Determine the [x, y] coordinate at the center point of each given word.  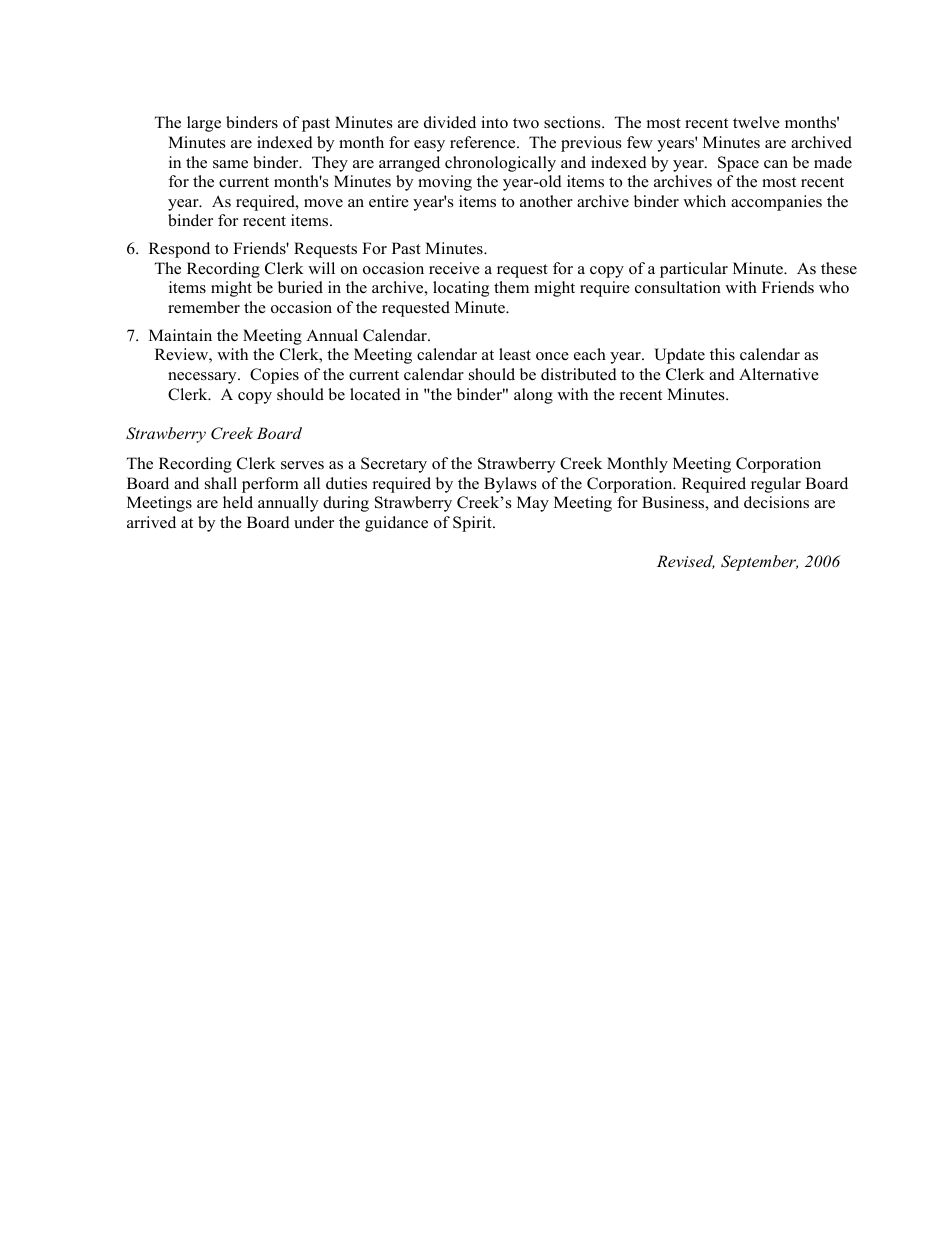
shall [221, 483]
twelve [756, 122]
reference [484, 142]
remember [204, 307]
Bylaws [510, 485]
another [546, 201]
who [834, 287]
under [314, 522]
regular [776, 485]
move [323, 203]
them [511, 287]
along [533, 396]
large [204, 124]
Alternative [779, 374]
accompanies [776, 203]
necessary [203, 378]
